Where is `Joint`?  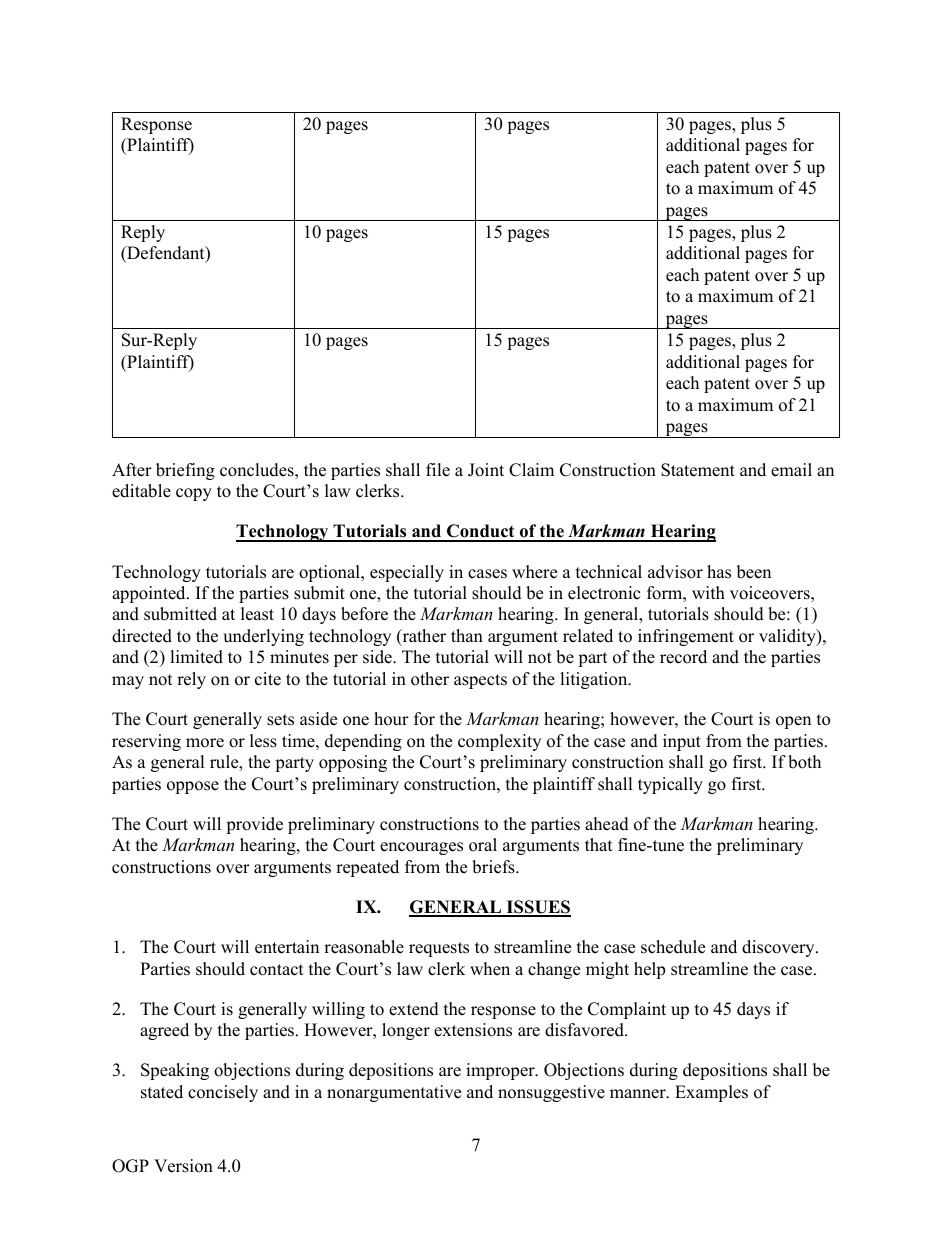 Joint is located at coordinates (486, 470).
